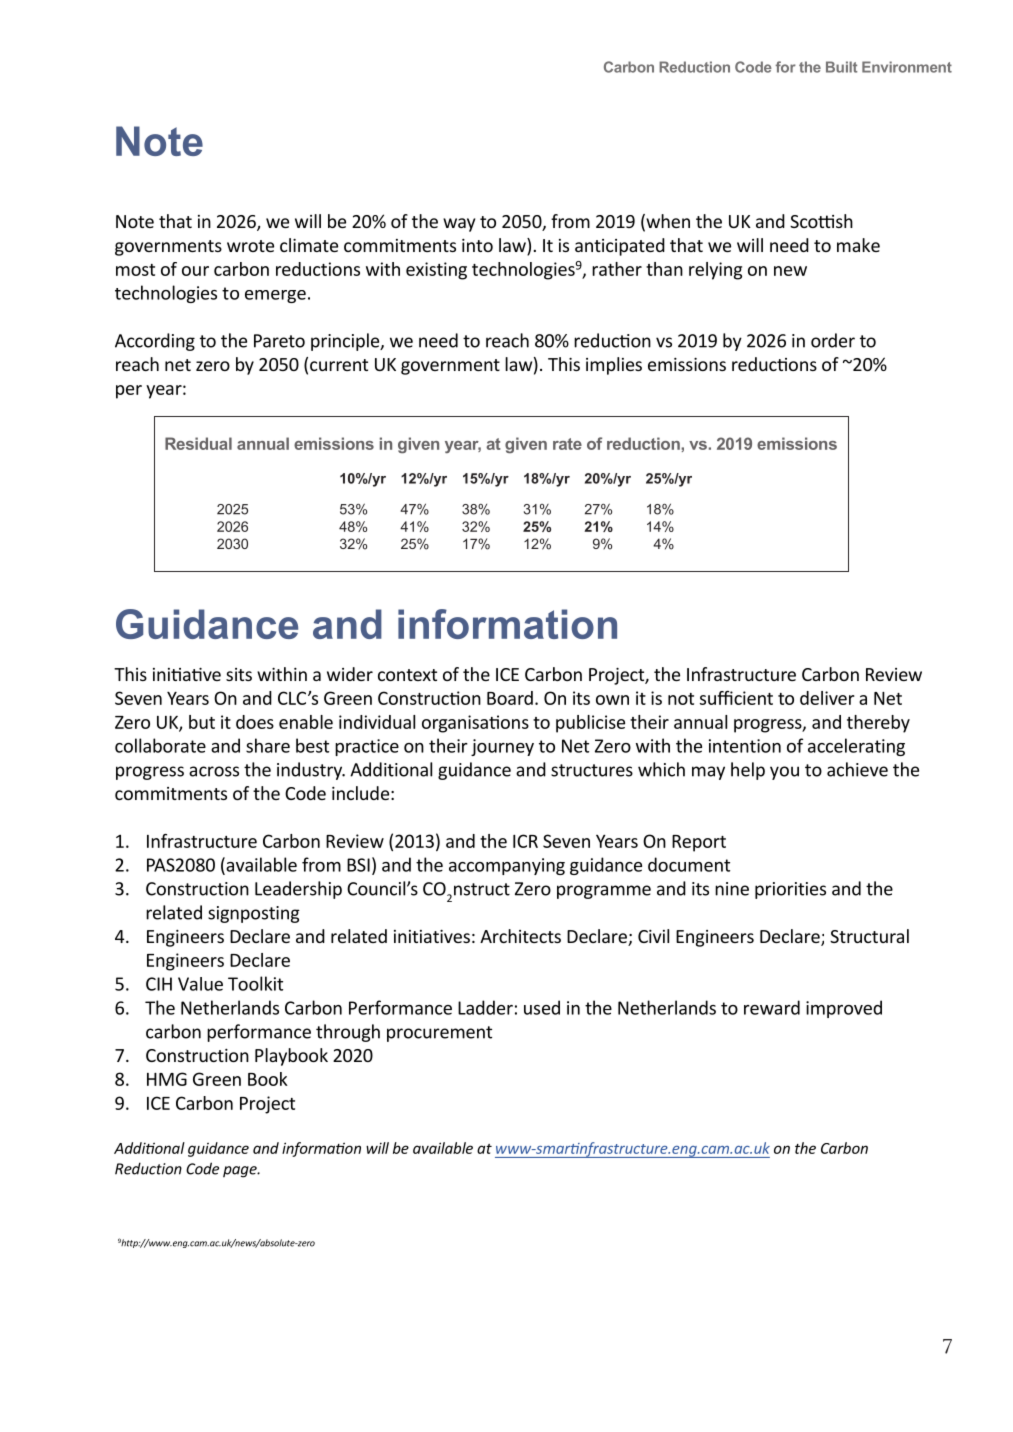 The width and height of the document is (1013, 1432). I want to click on Built, so click(841, 67).
